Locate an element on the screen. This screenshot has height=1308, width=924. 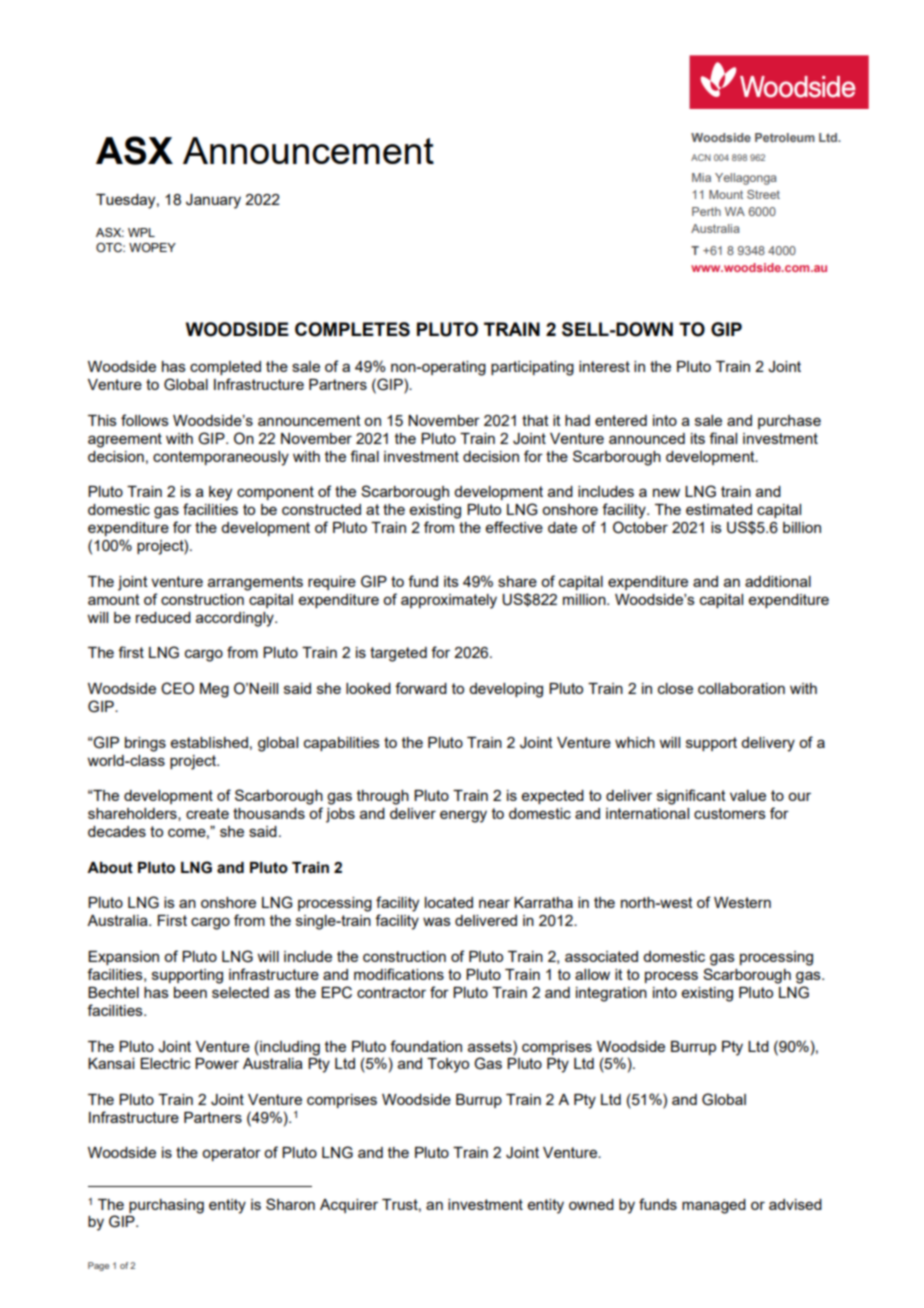
CEO is located at coordinates (177, 688).
